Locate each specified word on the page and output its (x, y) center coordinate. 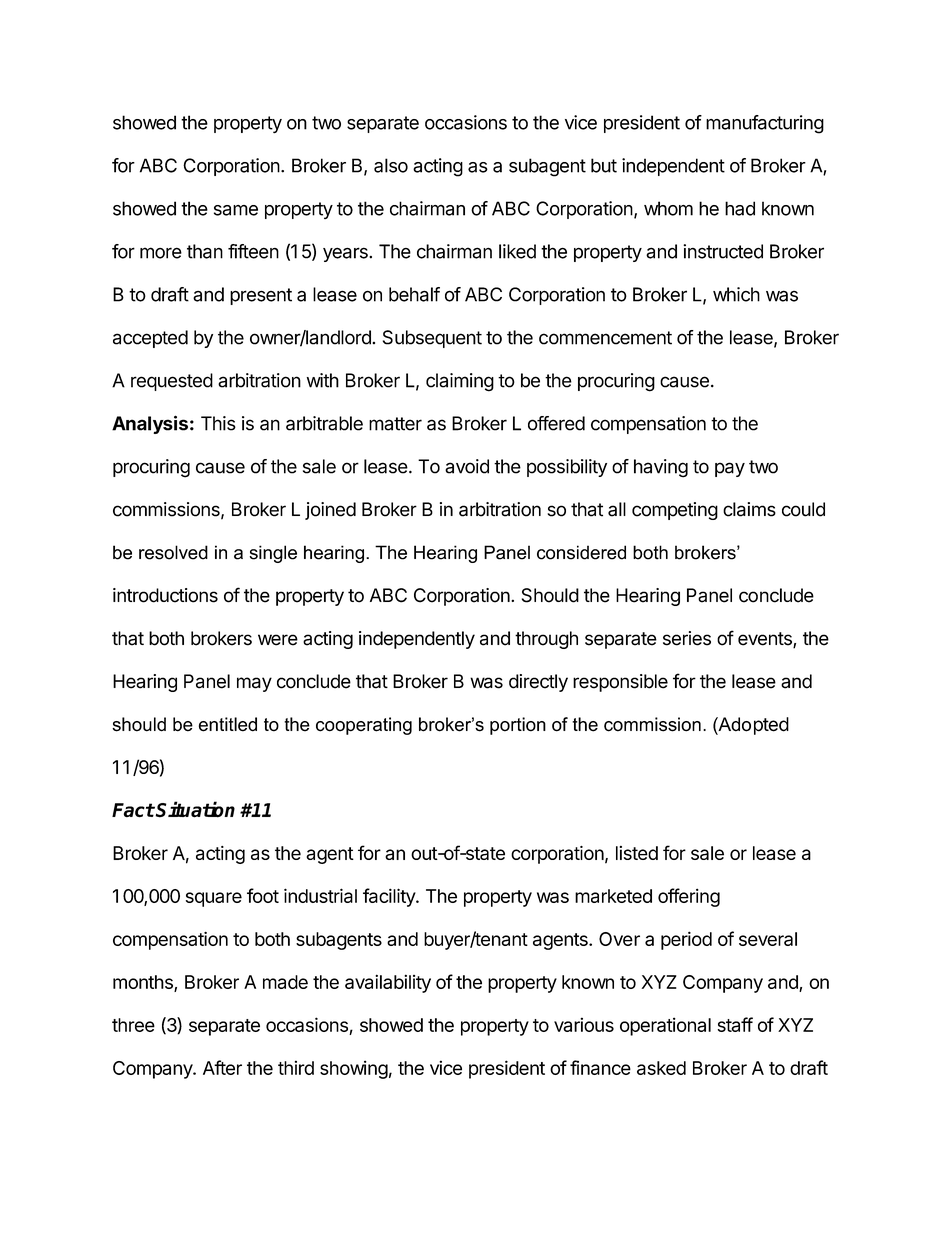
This (218, 423)
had (740, 208)
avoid (467, 466)
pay (730, 469)
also (391, 165)
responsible (620, 683)
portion (518, 726)
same (236, 210)
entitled (228, 724)
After (222, 1067)
